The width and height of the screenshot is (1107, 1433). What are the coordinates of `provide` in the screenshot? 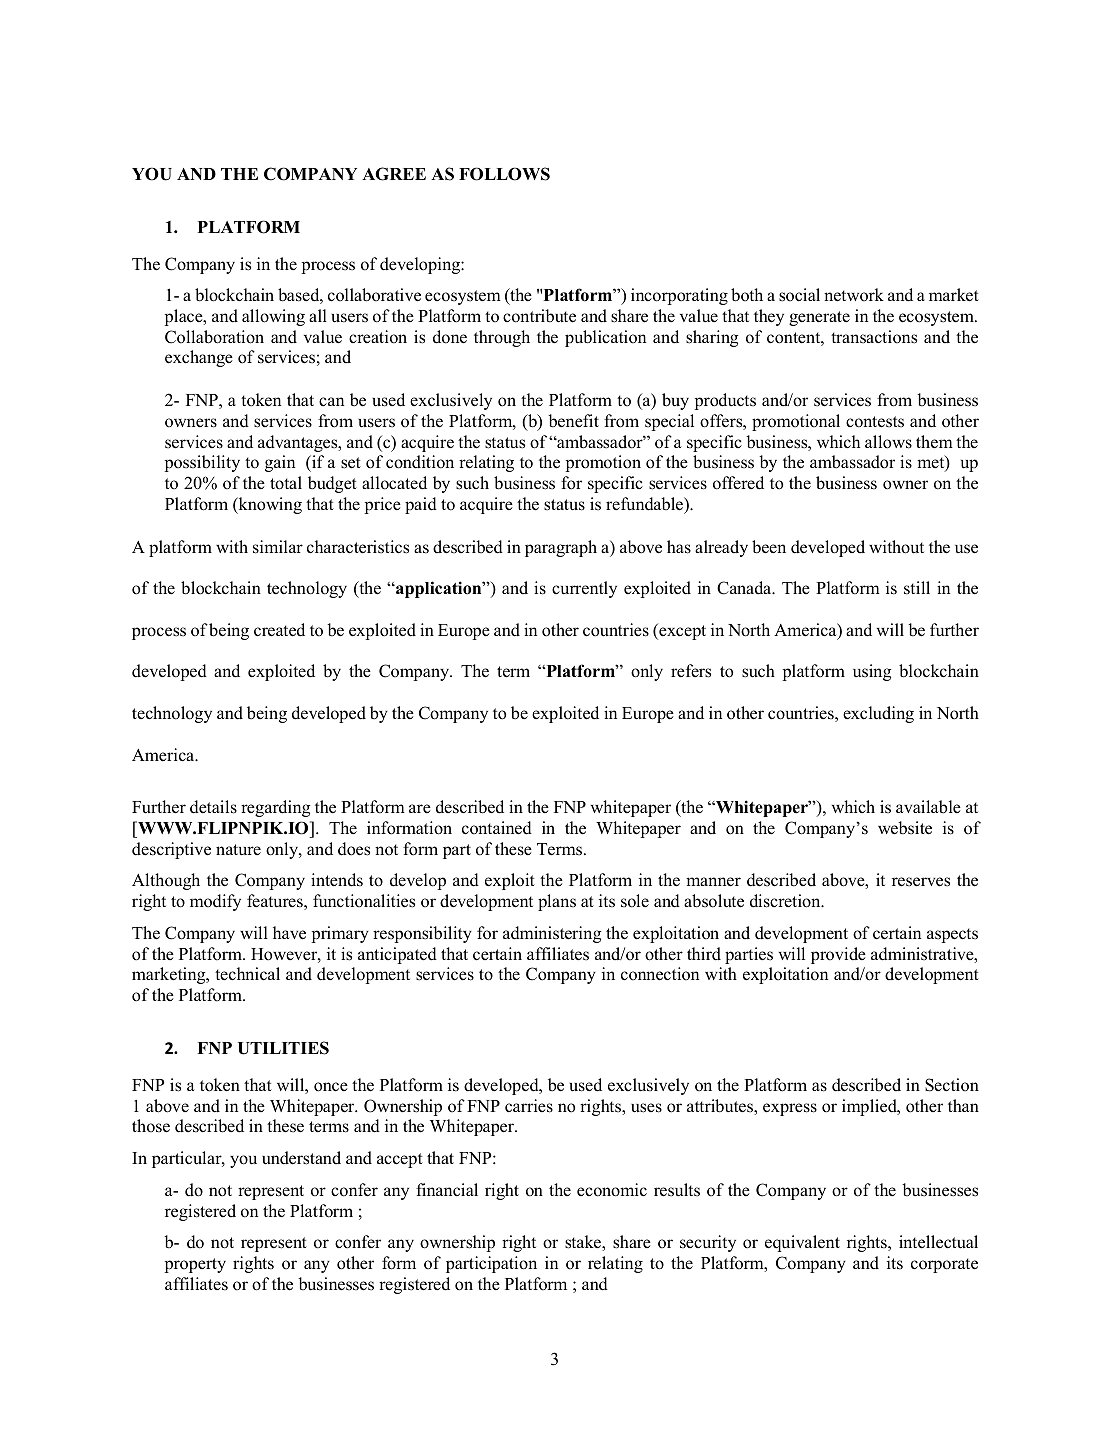 It's located at (838, 955).
